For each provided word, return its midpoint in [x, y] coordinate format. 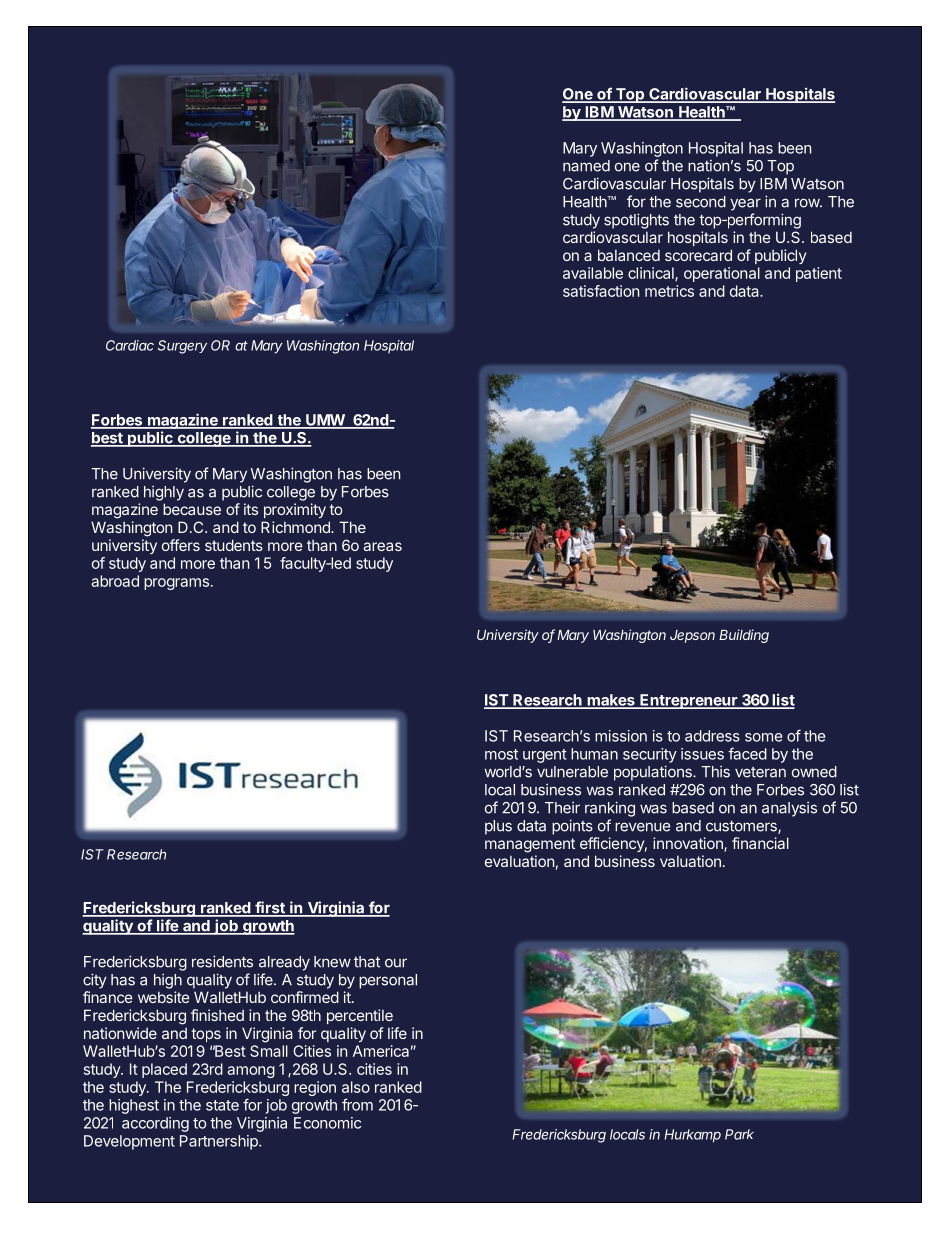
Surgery [182, 347]
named [586, 166]
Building [744, 636]
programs [176, 584]
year [745, 204]
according [155, 1124]
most [501, 754]
